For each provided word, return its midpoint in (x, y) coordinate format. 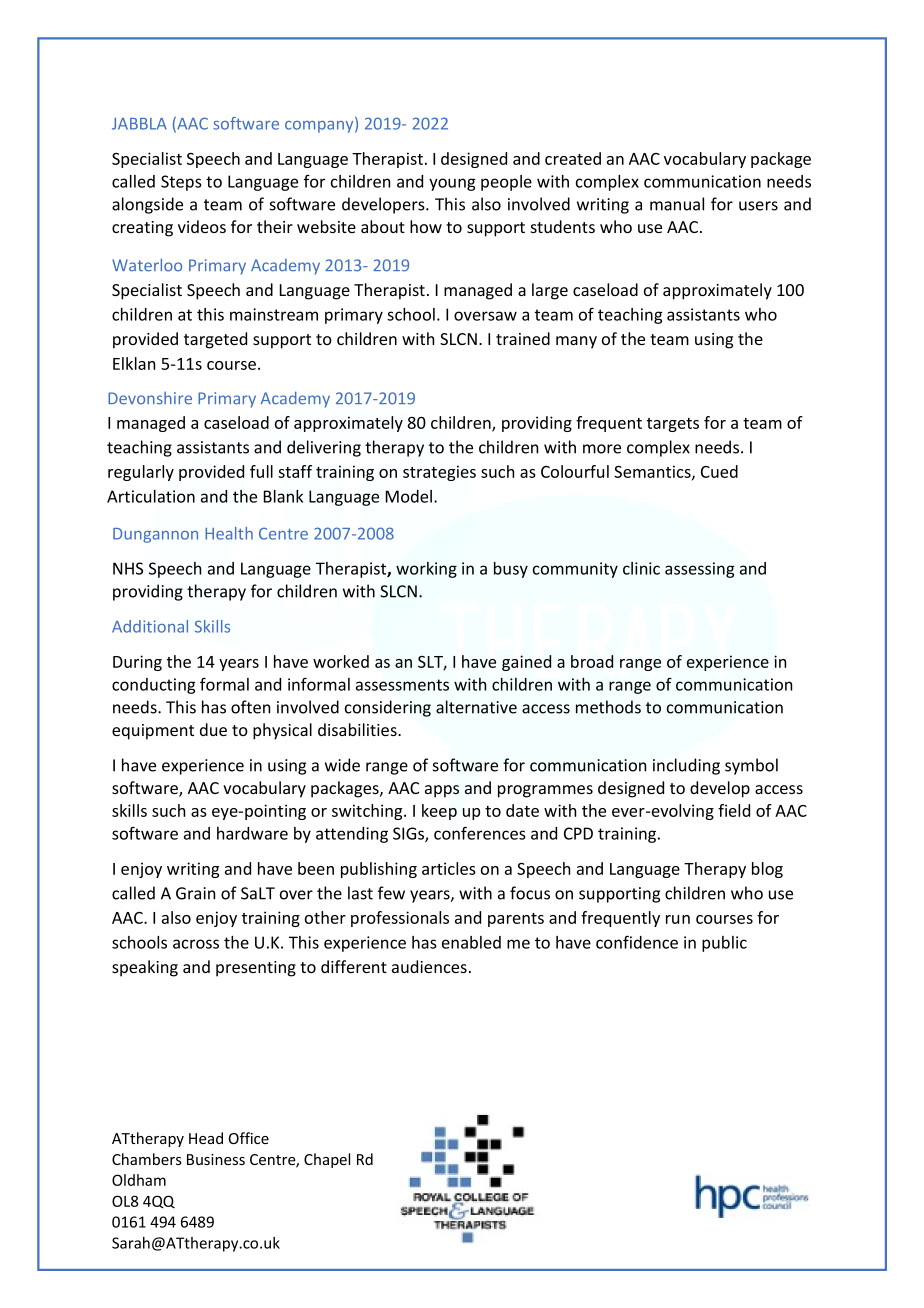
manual (677, 204)
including (686, 766)
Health (229, 533)
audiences (429, 966)
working (426, 570)
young (452, 184)
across (196, 944)
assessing (700, 570)
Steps (181, 183)
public (724, 944)
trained (523, 338)
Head (206, 1138)
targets (673, 425)
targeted (215, 340)
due (213, 729)
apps (442, 791)
